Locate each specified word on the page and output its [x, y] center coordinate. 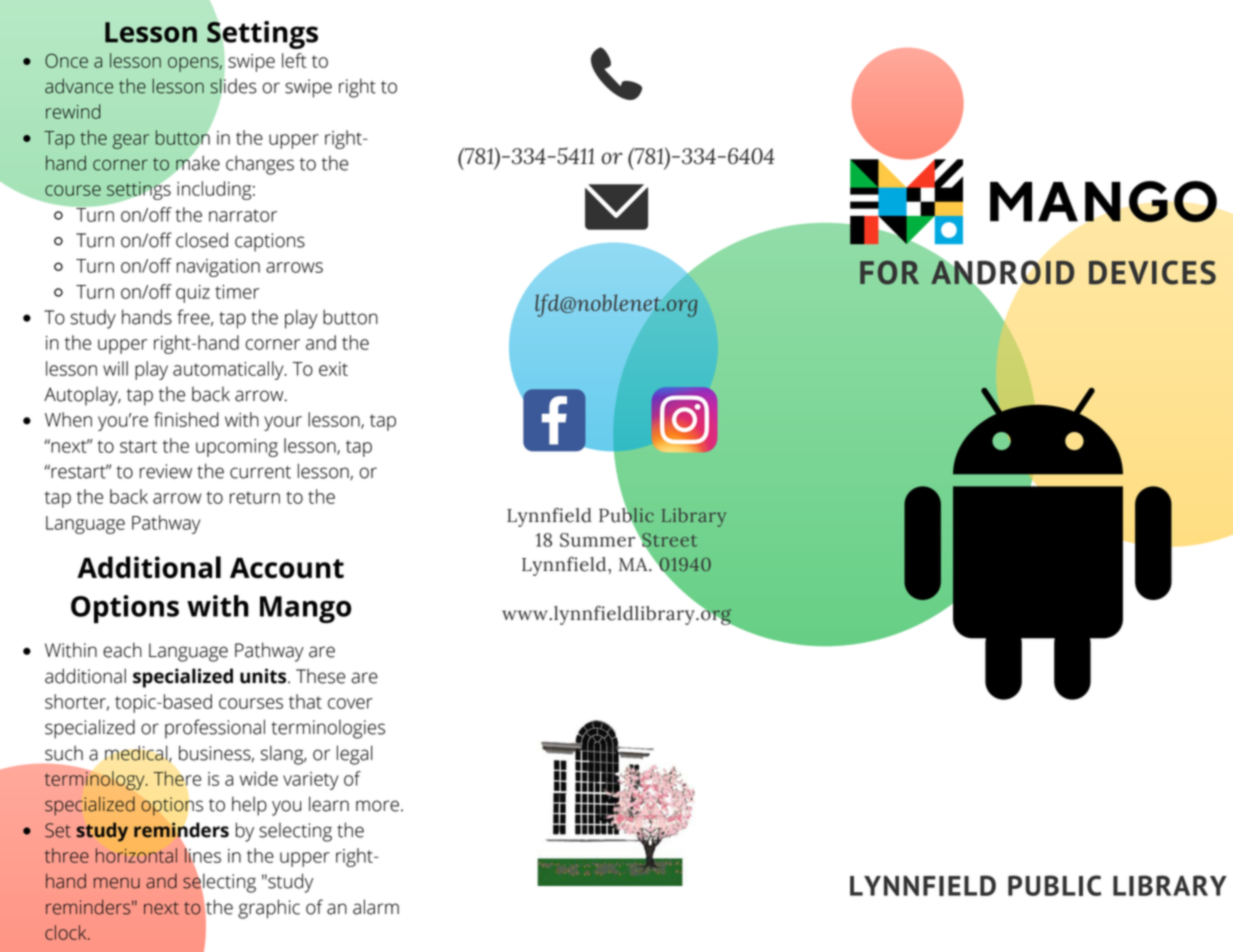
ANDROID [1002, 272]
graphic [269, 909]
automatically [229, 370]
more [377, 806]
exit [333, 369]
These [320, 676]
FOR [889, 273]
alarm [376, 907]
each [122, 650]
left [294, 60]
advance [79, 86]
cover [350, 703]
